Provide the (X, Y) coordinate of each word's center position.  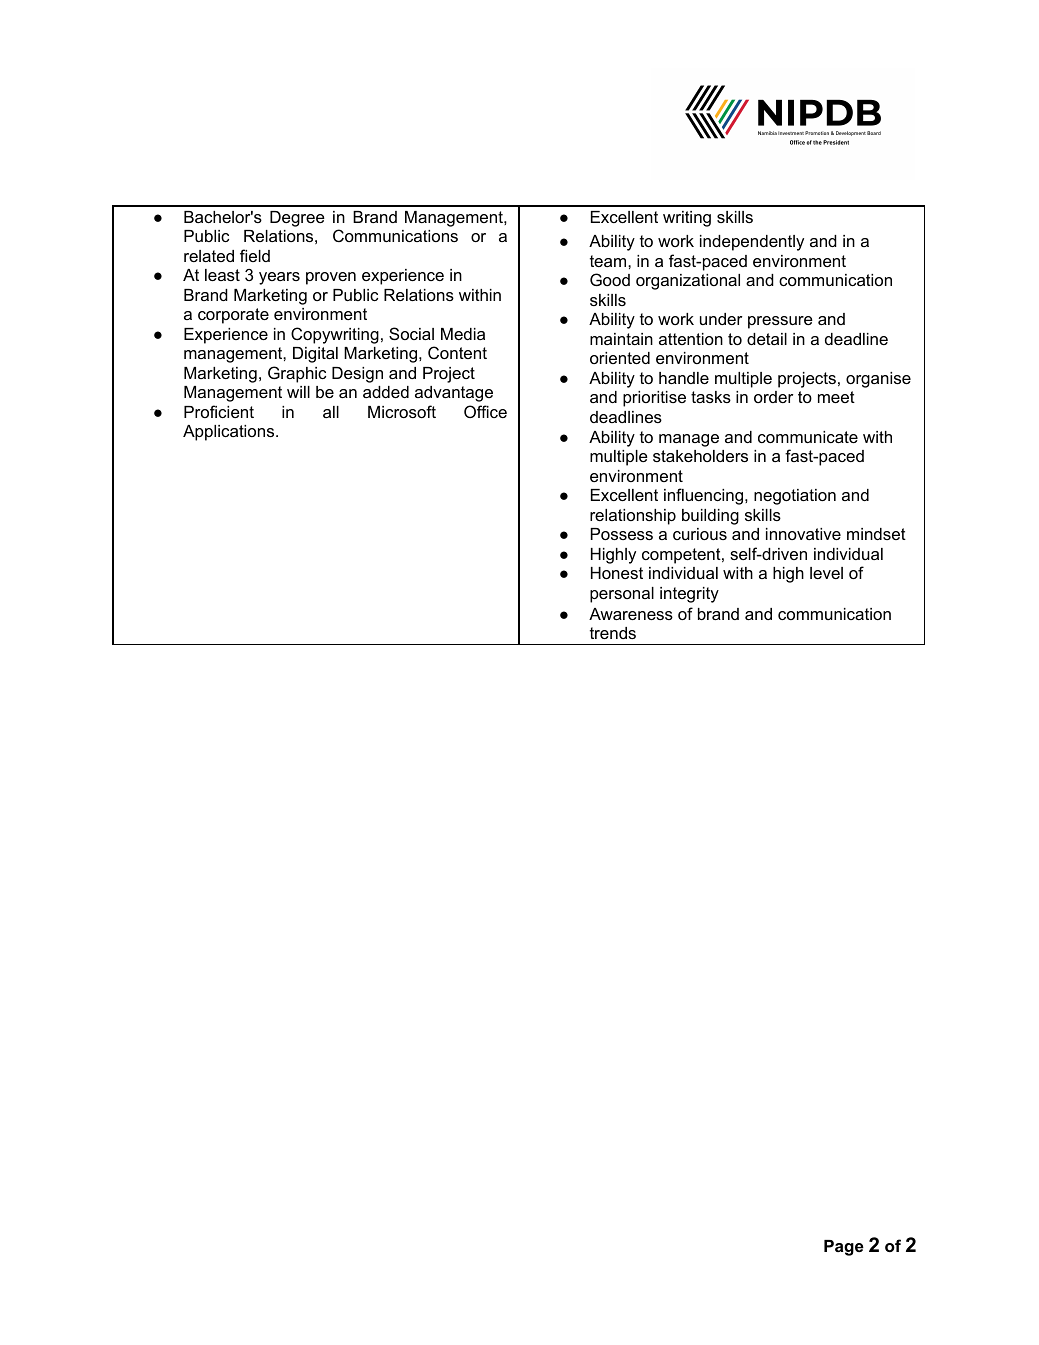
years (279, 278)
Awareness (631, 614)
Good (610, 279)
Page (844, 1248)
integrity (689, 595)
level (826, 573)
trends (613, 633)
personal (622, 595)
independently (752, 243)
